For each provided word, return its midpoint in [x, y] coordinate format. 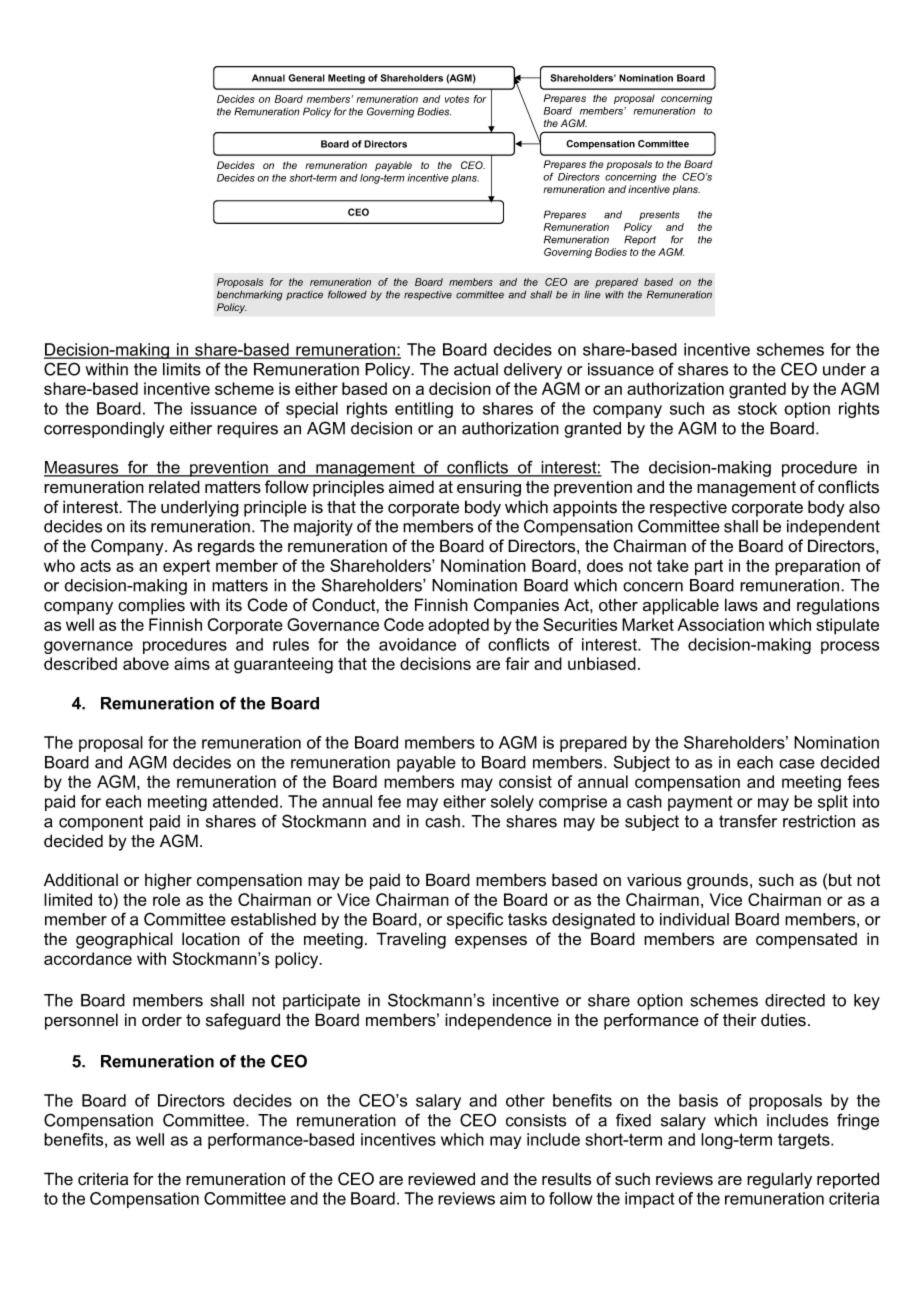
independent [833, 528]
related [174, 487]
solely [512, 803]
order [162, 1020]
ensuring [489, 488]
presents [659, 215]
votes [457, 99]
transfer [748, 821]
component [101, 823]
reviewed [441, 1179]
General [306, 78]
